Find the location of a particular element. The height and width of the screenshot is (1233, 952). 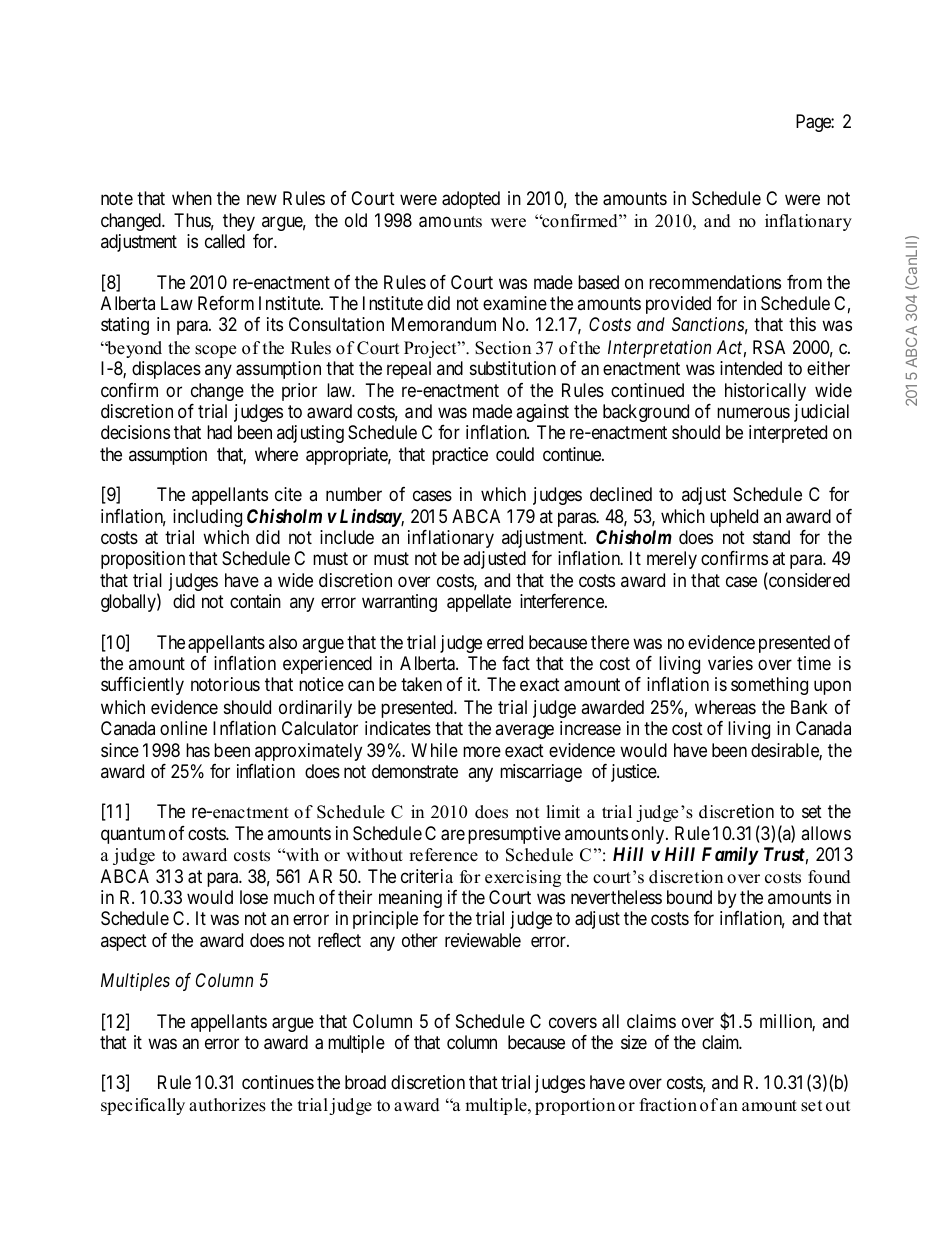

recommendations is located at coordinates (715, 282).
